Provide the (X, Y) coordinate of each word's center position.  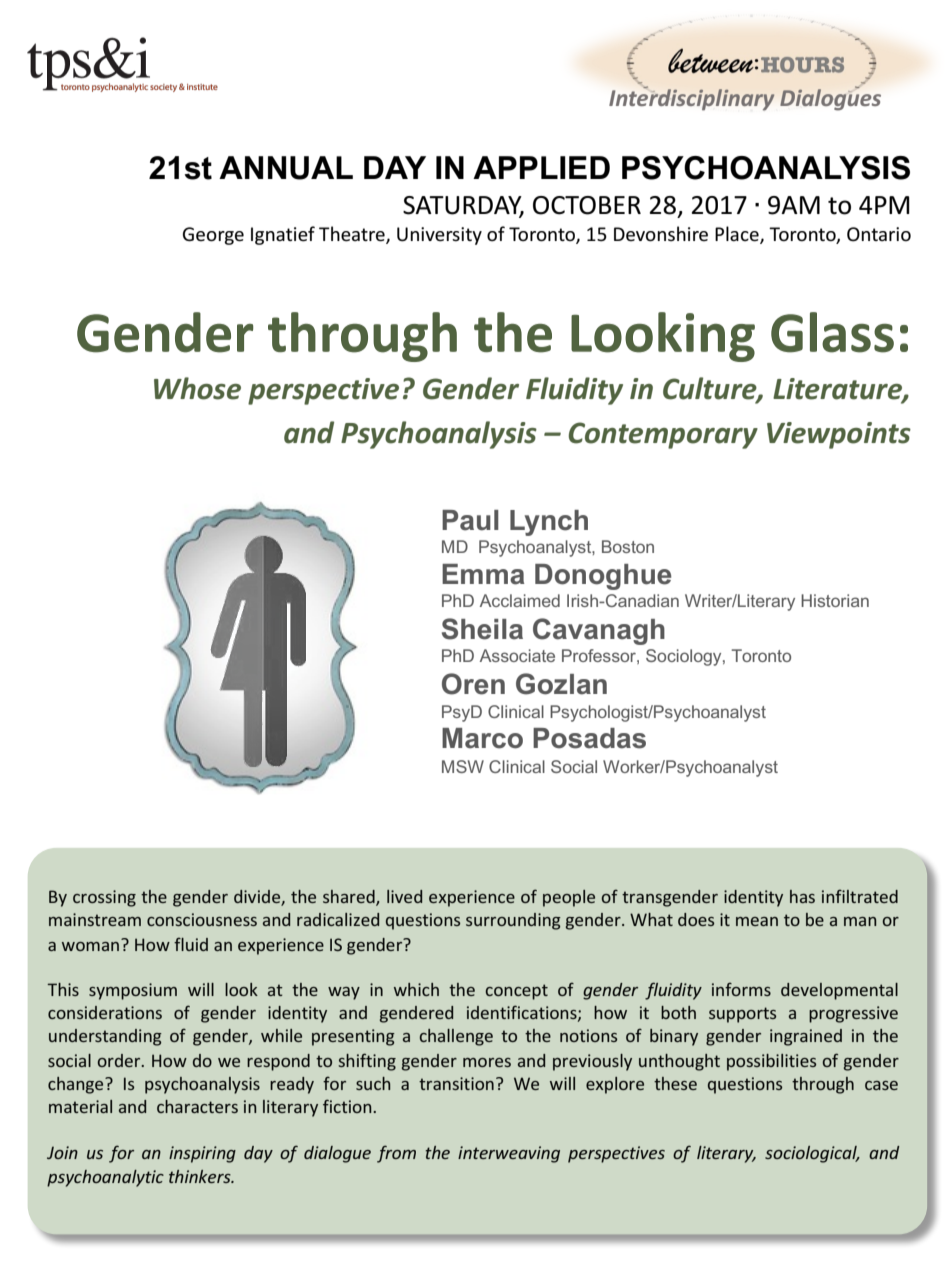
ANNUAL (286, 168)
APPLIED (541, 167)
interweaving (509, 1154)
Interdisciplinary (692, 99)
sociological (812, 1154)
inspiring (202, 1154)
